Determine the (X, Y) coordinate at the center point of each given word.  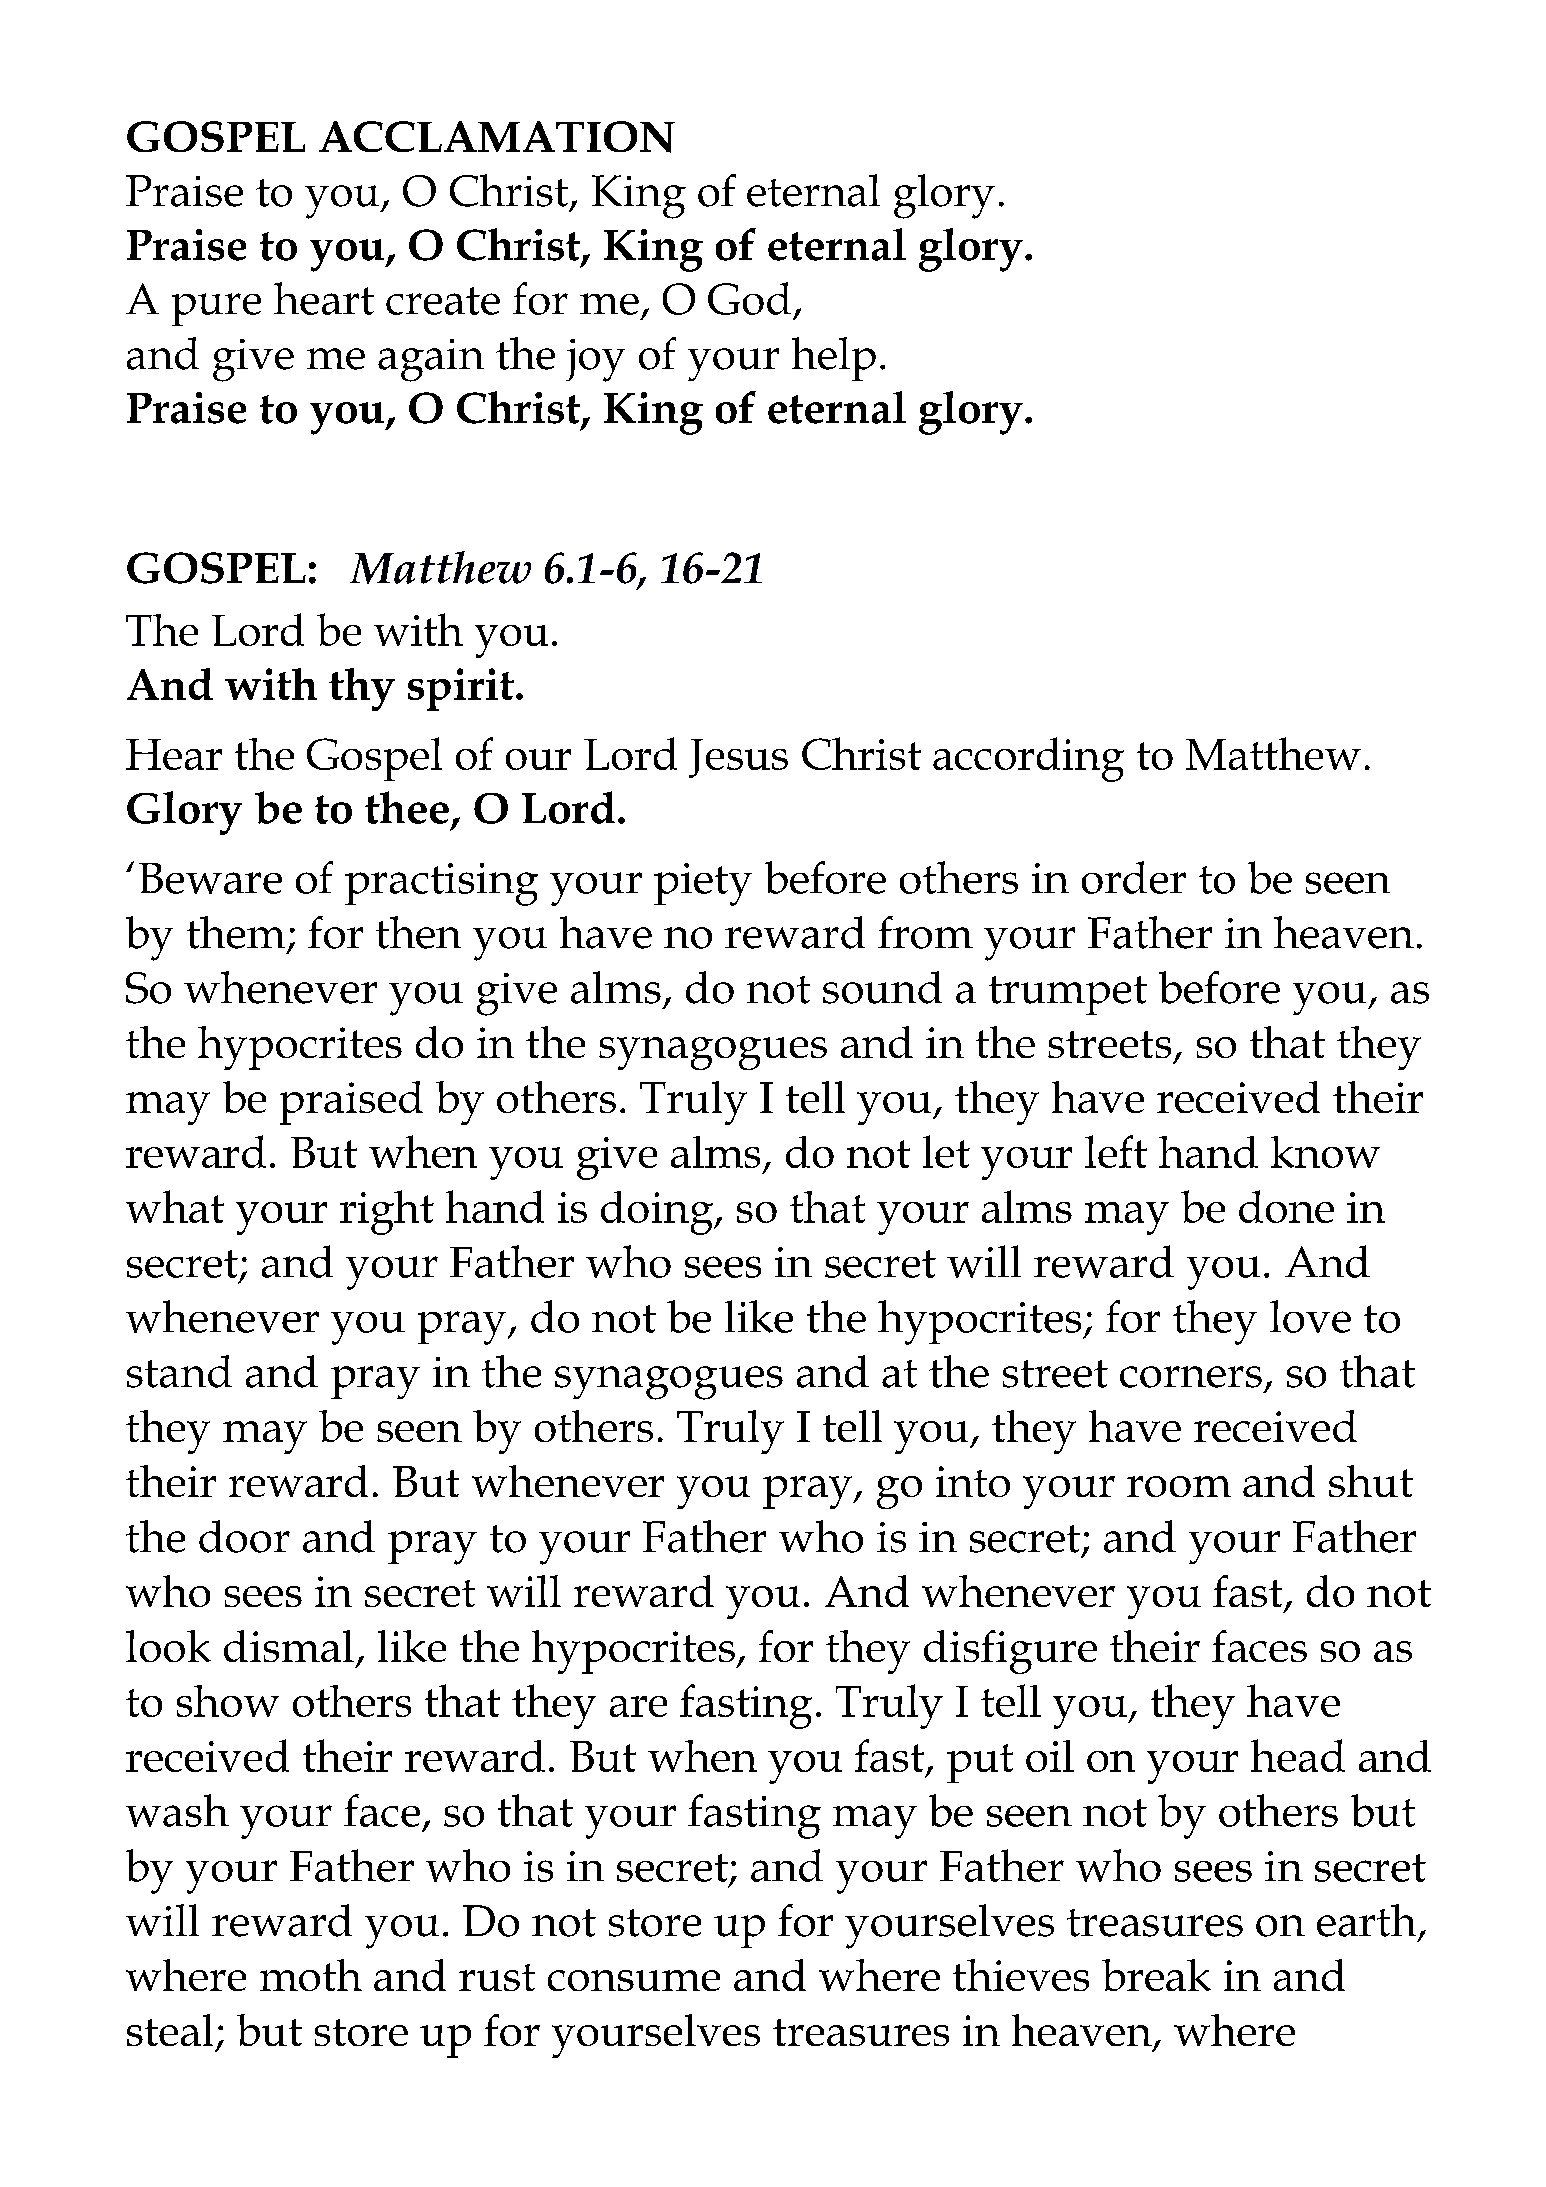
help (834, 359)
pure (216, 309)
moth (311, 1975)
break (1156, 1975)
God (749, 298)
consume (634, 1980)
